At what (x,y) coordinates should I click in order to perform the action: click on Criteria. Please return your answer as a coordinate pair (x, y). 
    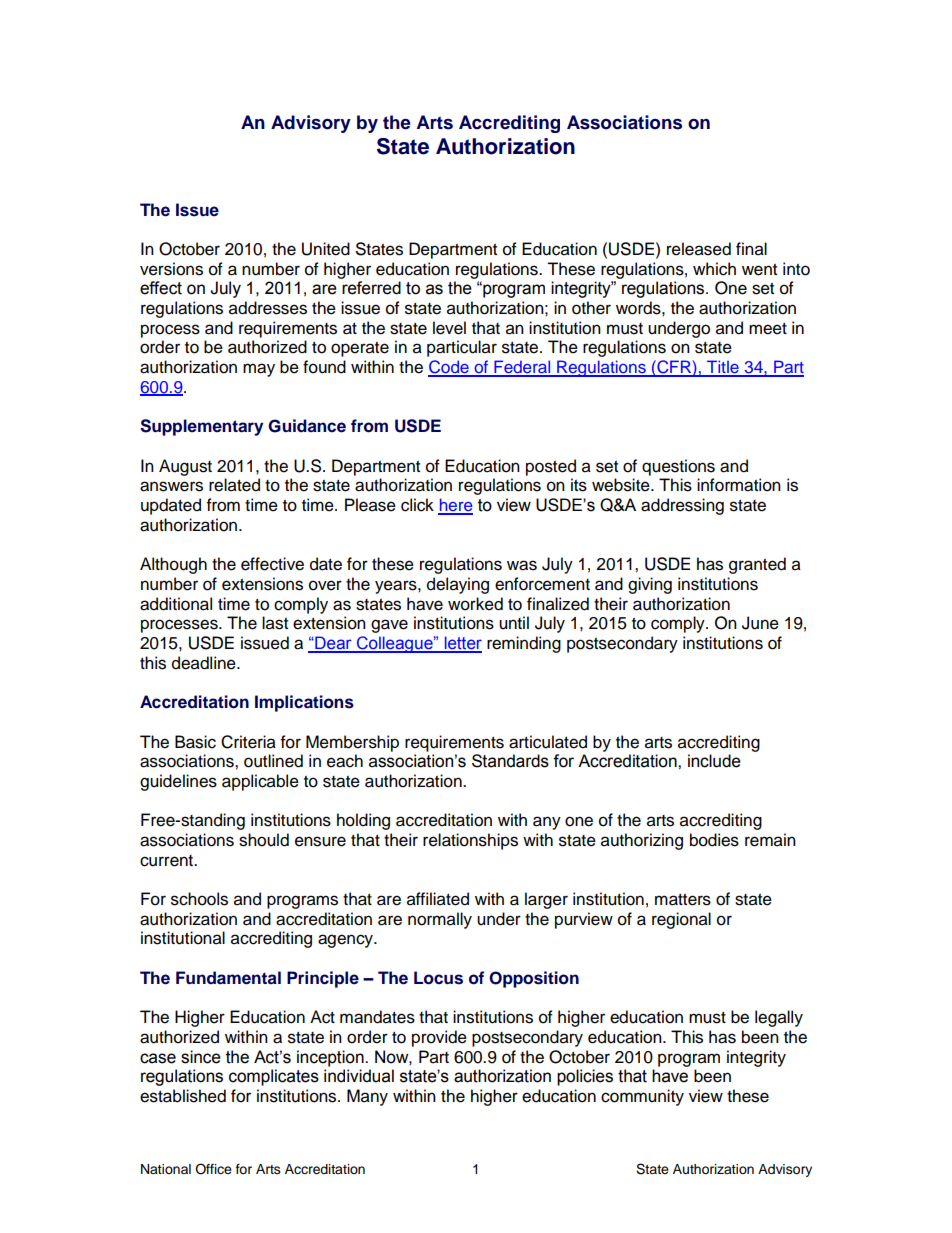
    Looking at the image, I should click on (248, 742).
